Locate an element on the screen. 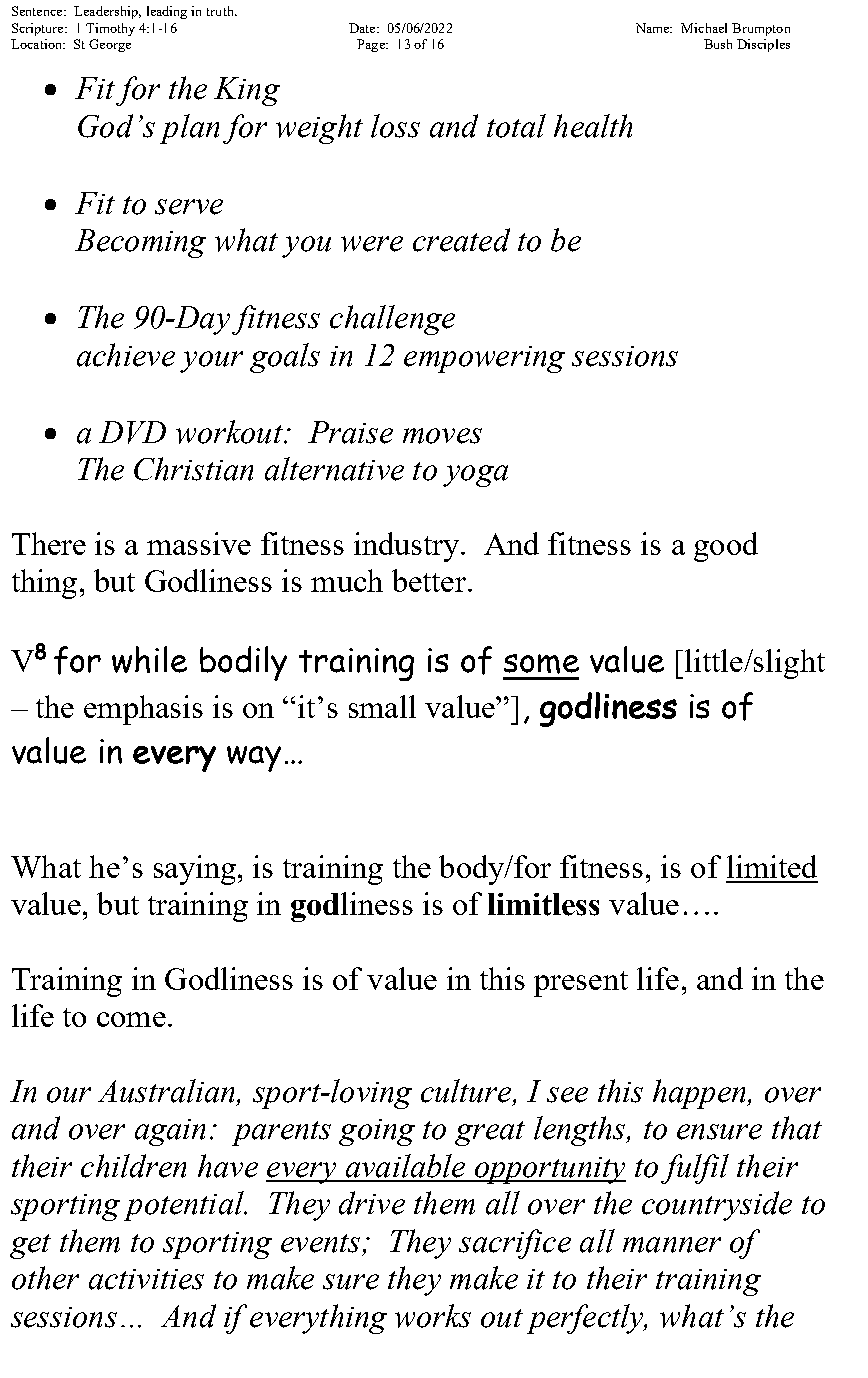 The image size is (868, 1378). present is located at coordinates (581, 984).
